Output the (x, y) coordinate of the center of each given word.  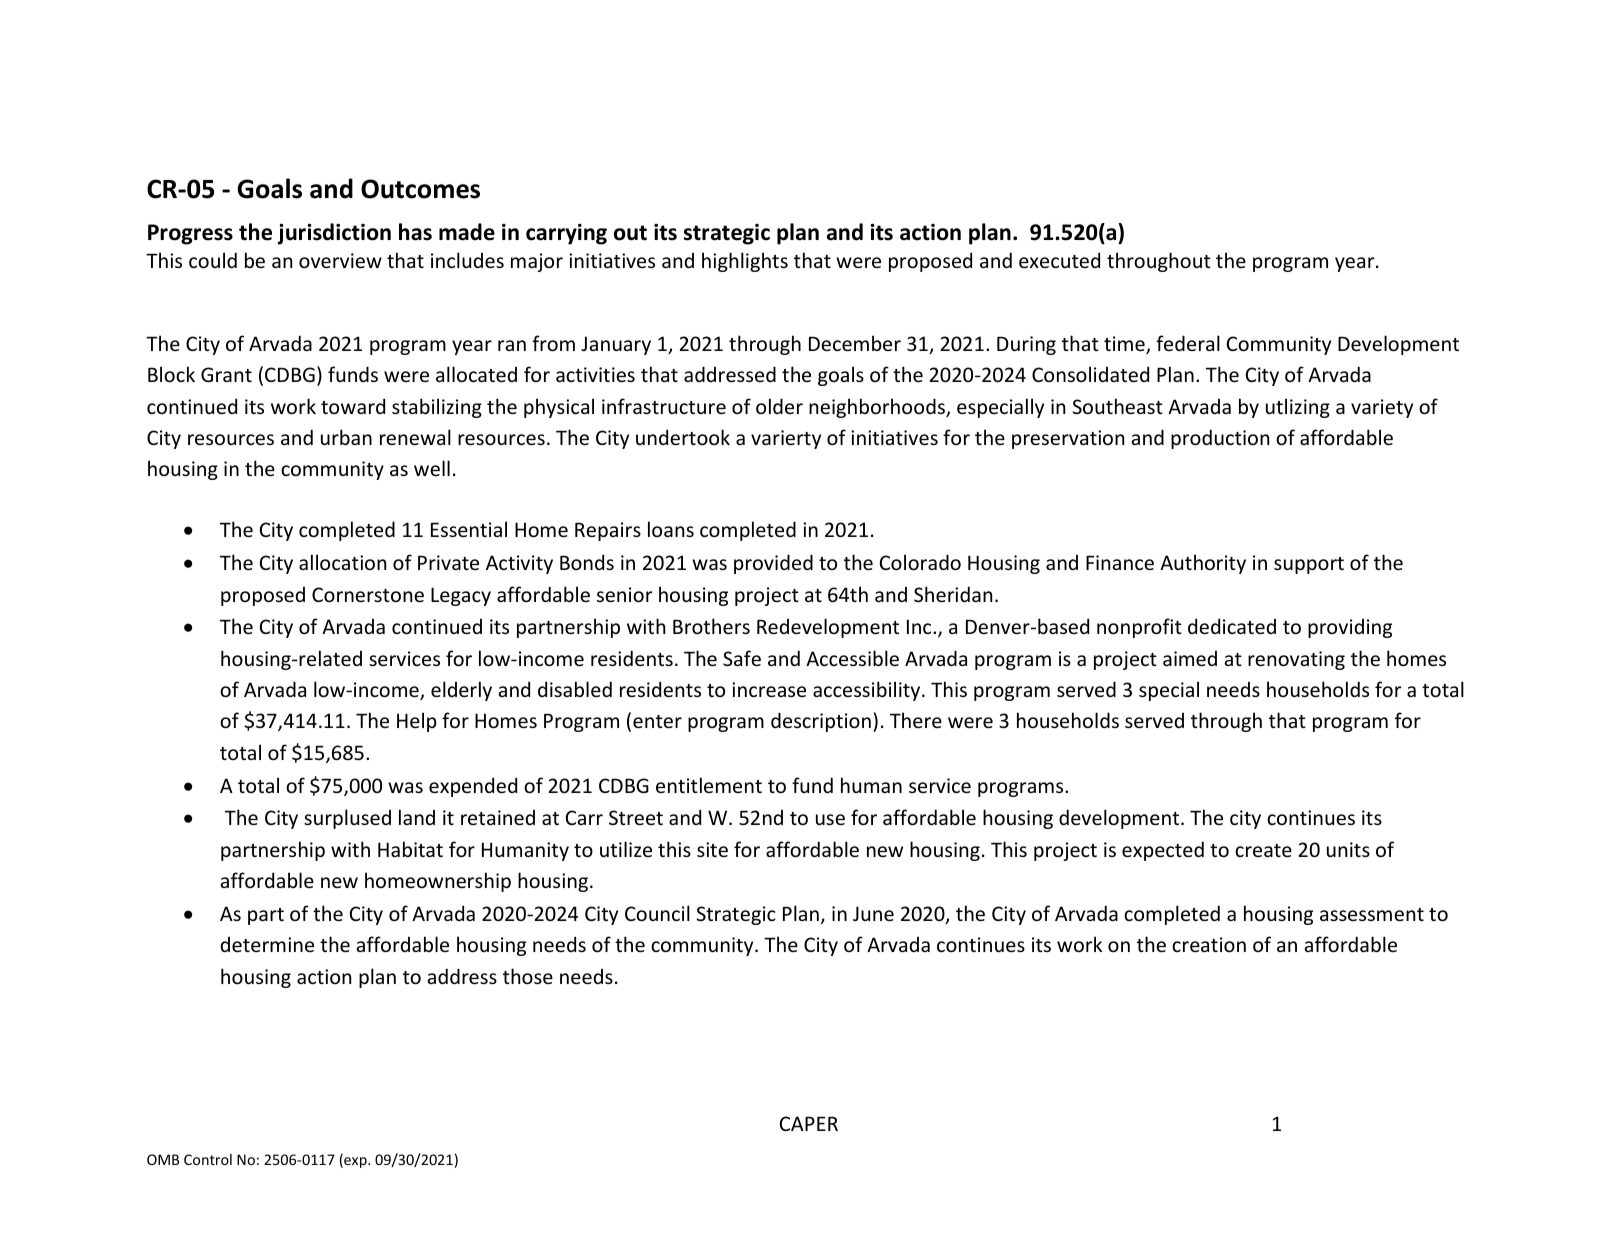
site (712, 849)
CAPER (809, 1123)
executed (1059, 260)
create (1263, 850)
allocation (342, 562)
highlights (745, 262)
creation (1209, 944)
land (417, 817)
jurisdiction (334, 234)
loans (671, 529)
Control (208, 1159)
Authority (1203, 564)
